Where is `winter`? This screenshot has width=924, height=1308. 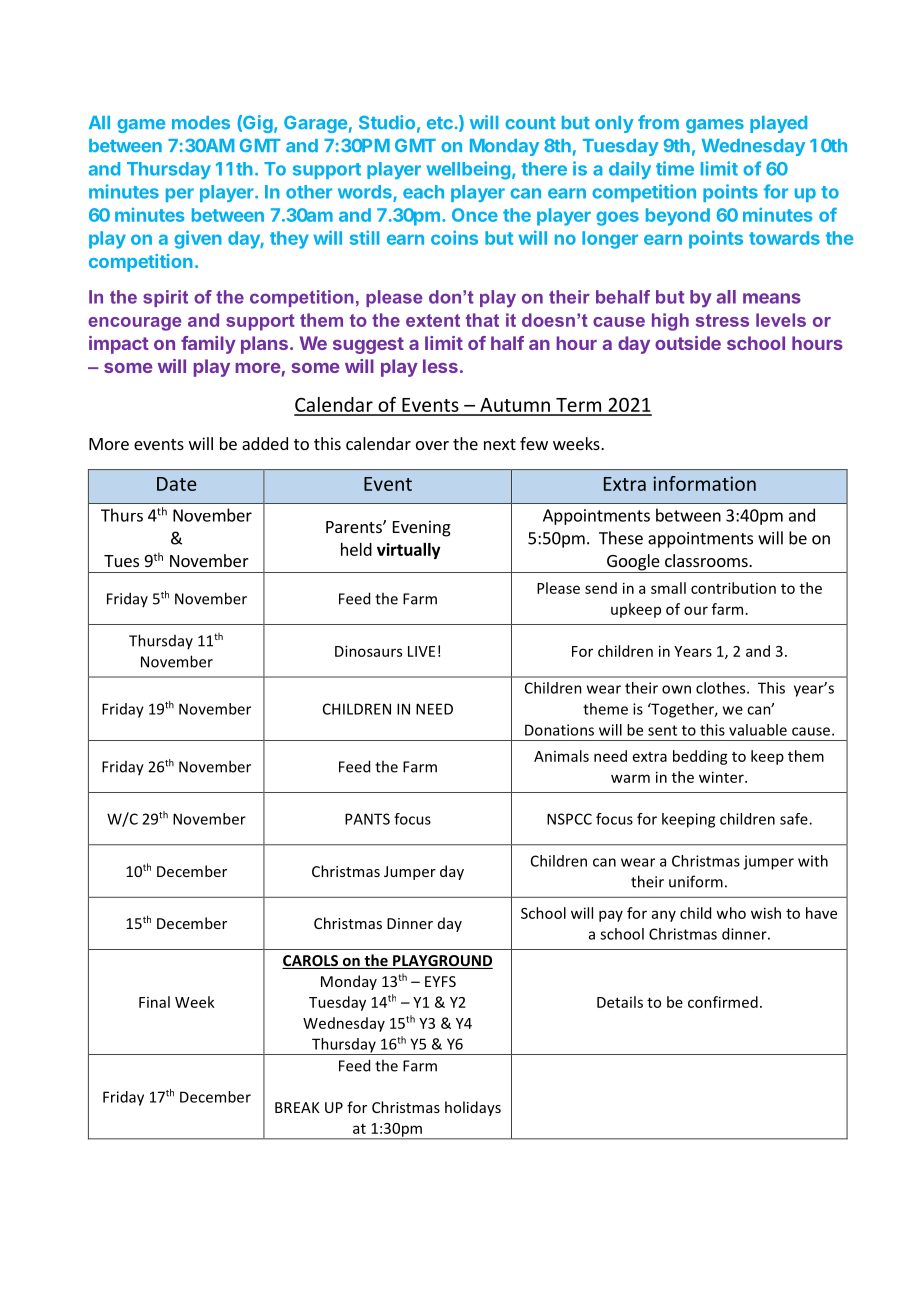 winter is located at coordinates (722, 777).
